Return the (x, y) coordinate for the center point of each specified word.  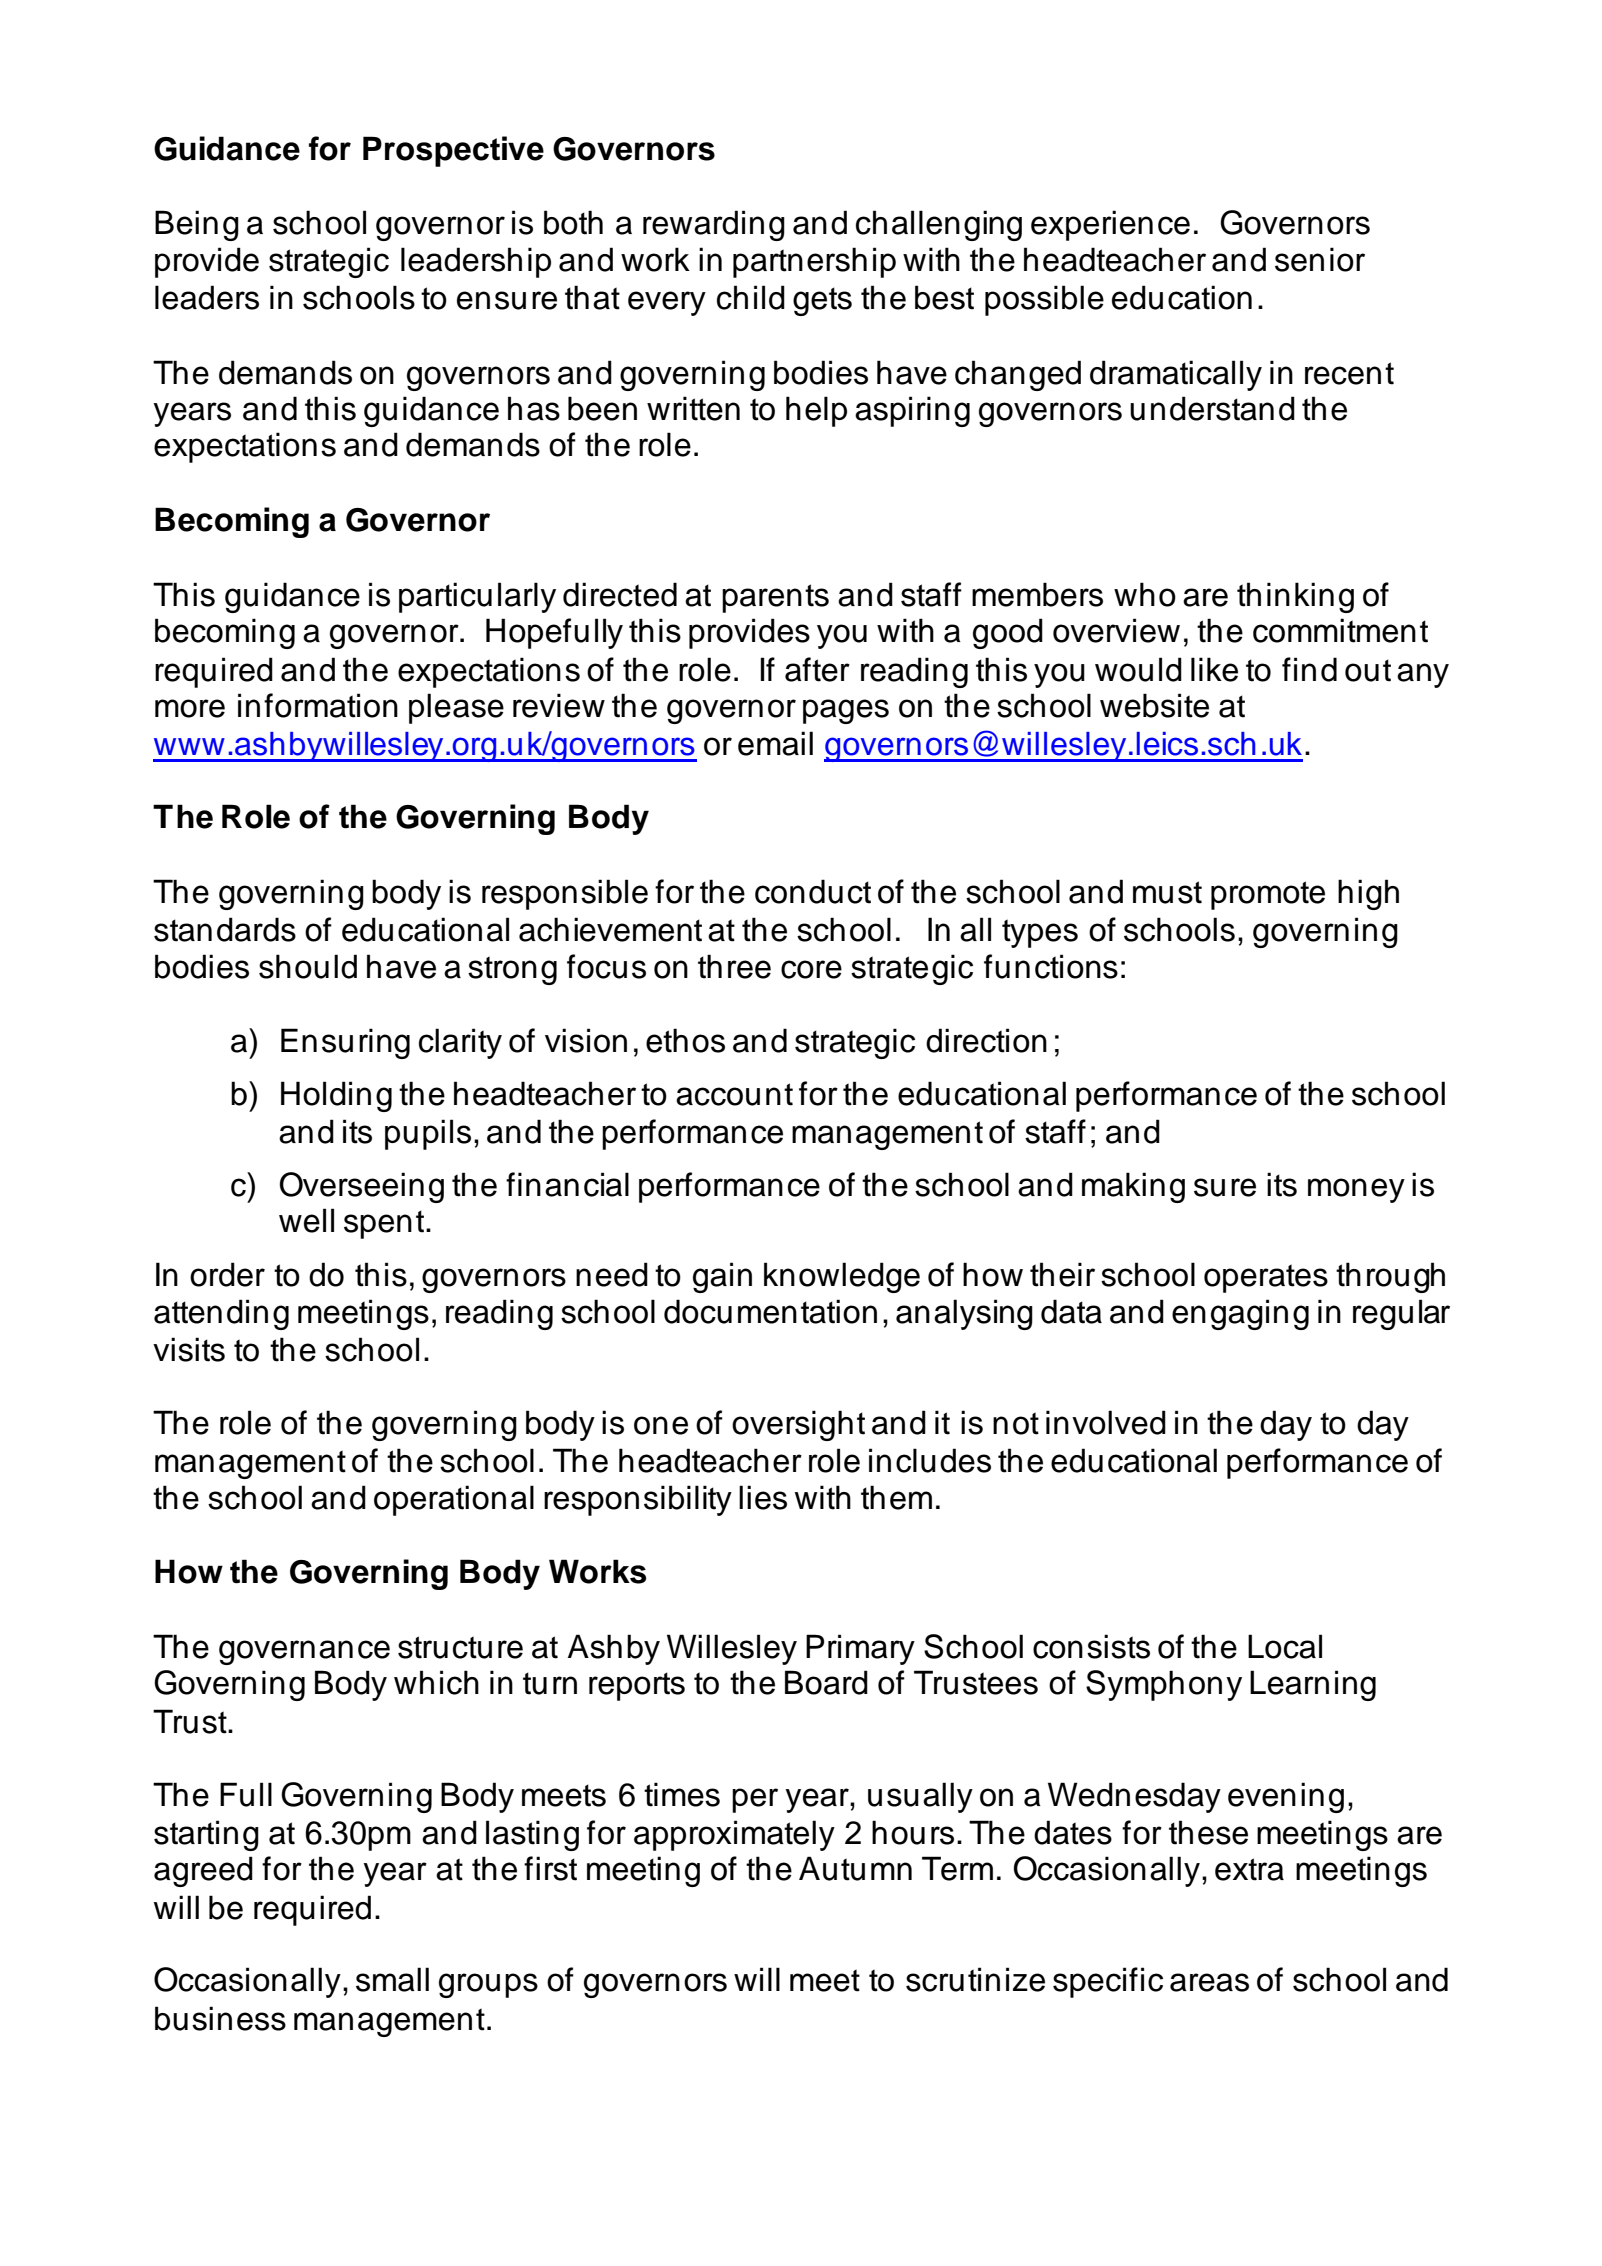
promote (1268, 895)
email (775, 743)
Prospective (453, 151)
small (392, 1979)
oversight (798, 1425)
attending (221, 1314)
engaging (1240, 1314)
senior (1320, 259)
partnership (814, 262)
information (318, 705)
